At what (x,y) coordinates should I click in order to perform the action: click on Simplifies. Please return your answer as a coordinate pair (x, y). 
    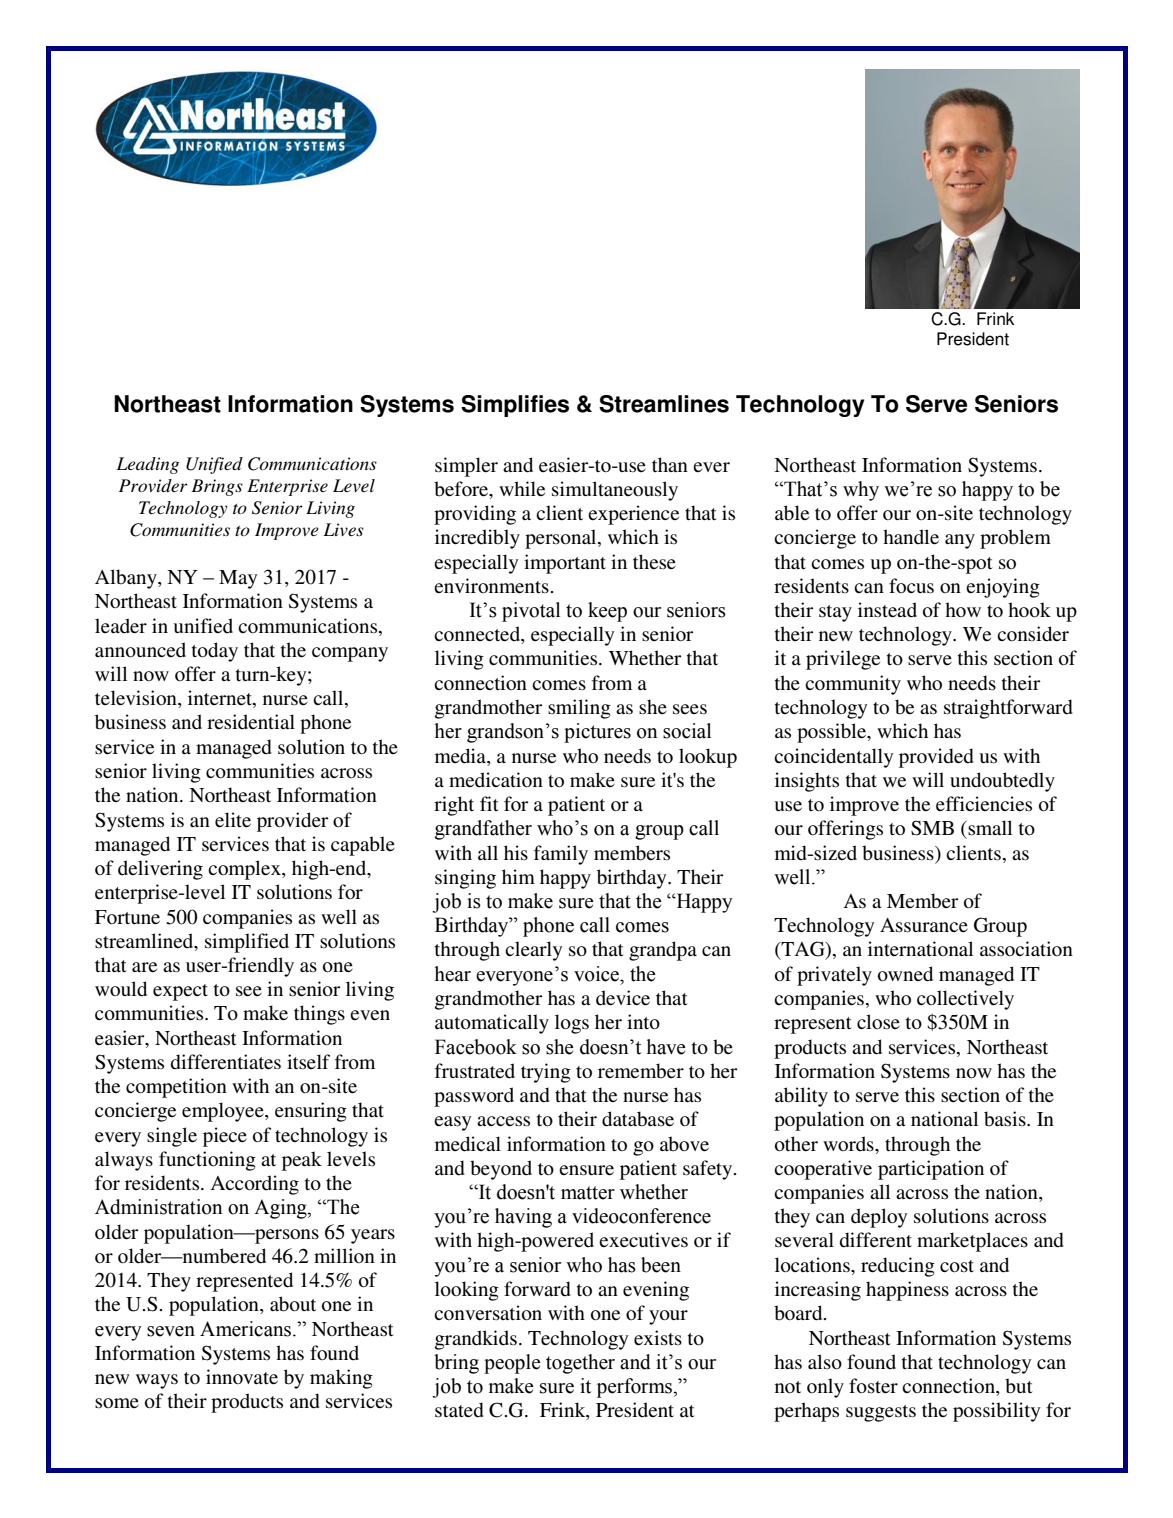
    Looking at the image, I should click on (515, 406).
